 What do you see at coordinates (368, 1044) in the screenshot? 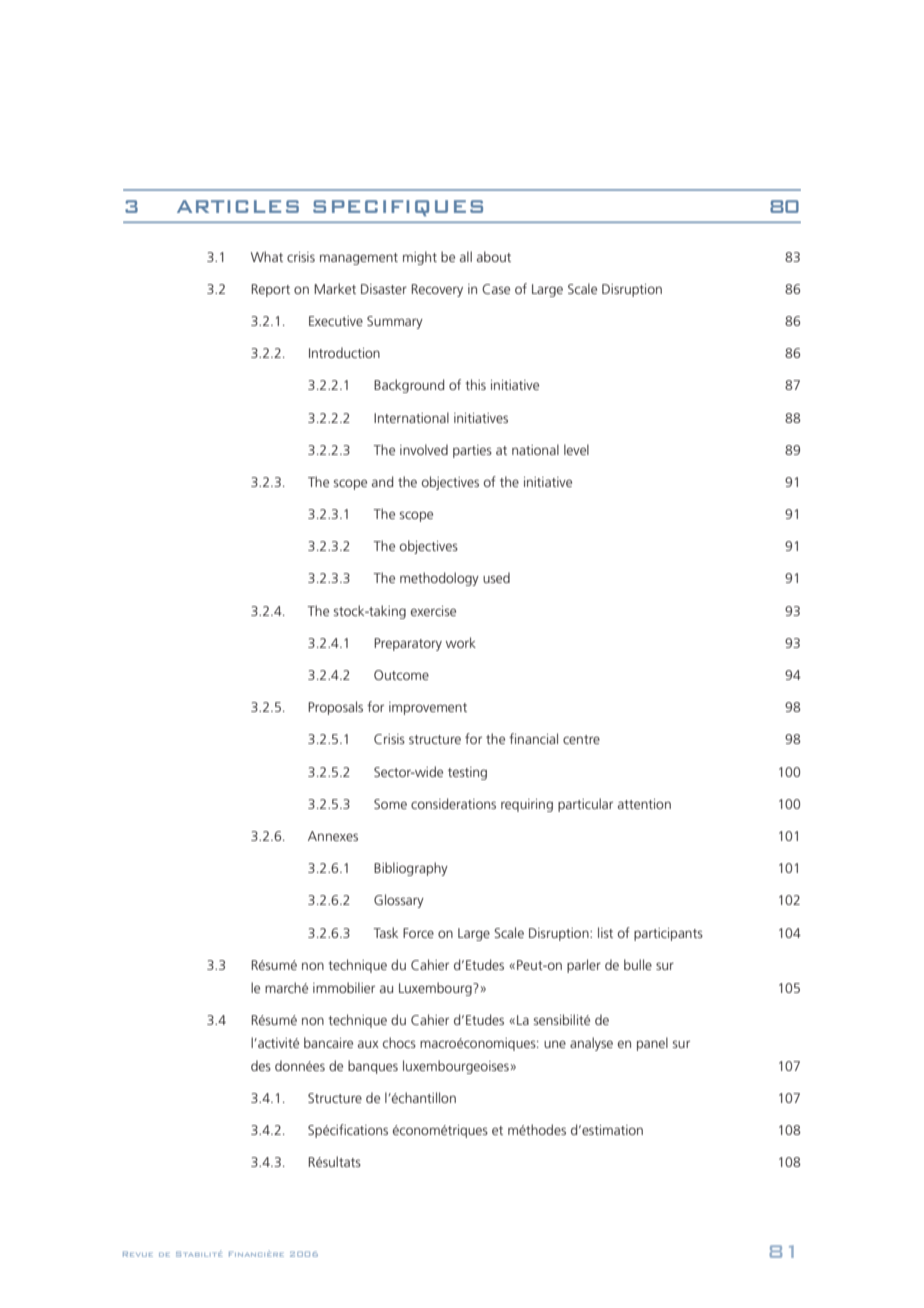
I see `aux` at bounding box center [368, 1044].
